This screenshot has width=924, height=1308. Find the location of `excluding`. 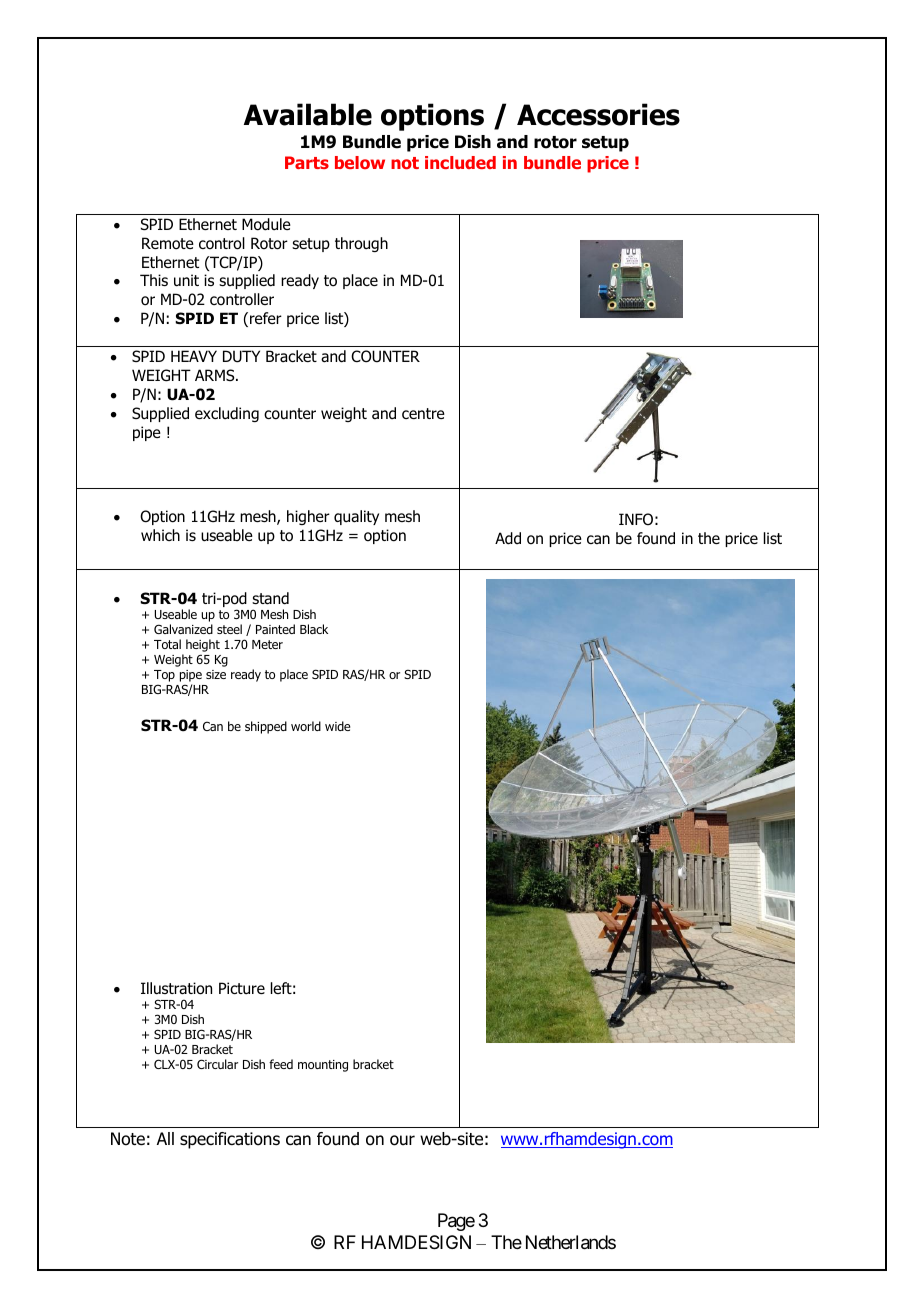

excluding is located at coordinates (227, 414).
